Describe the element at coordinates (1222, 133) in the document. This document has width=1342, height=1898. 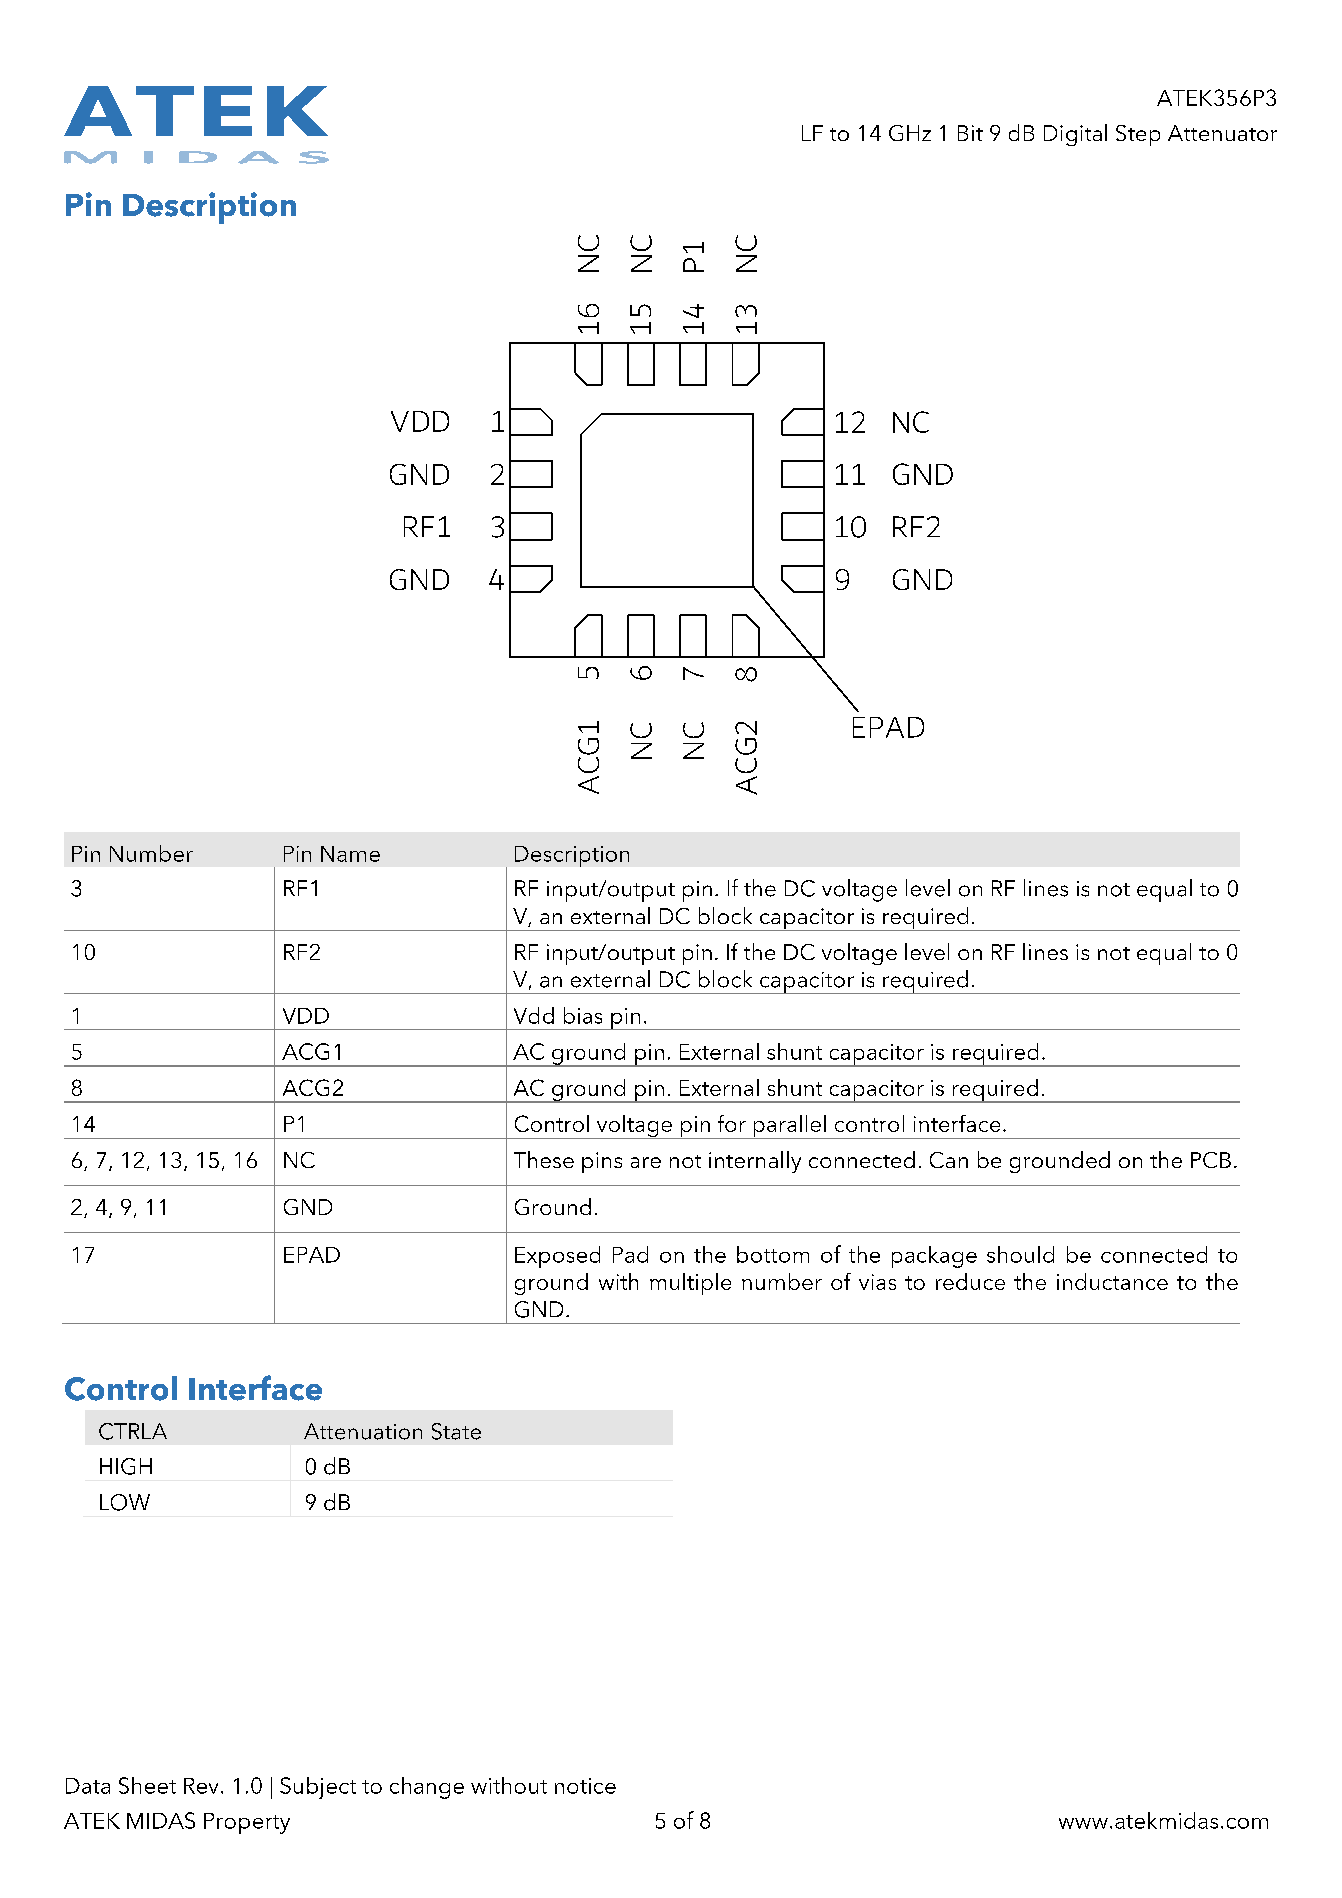
I see `Attenuator` at that location.
